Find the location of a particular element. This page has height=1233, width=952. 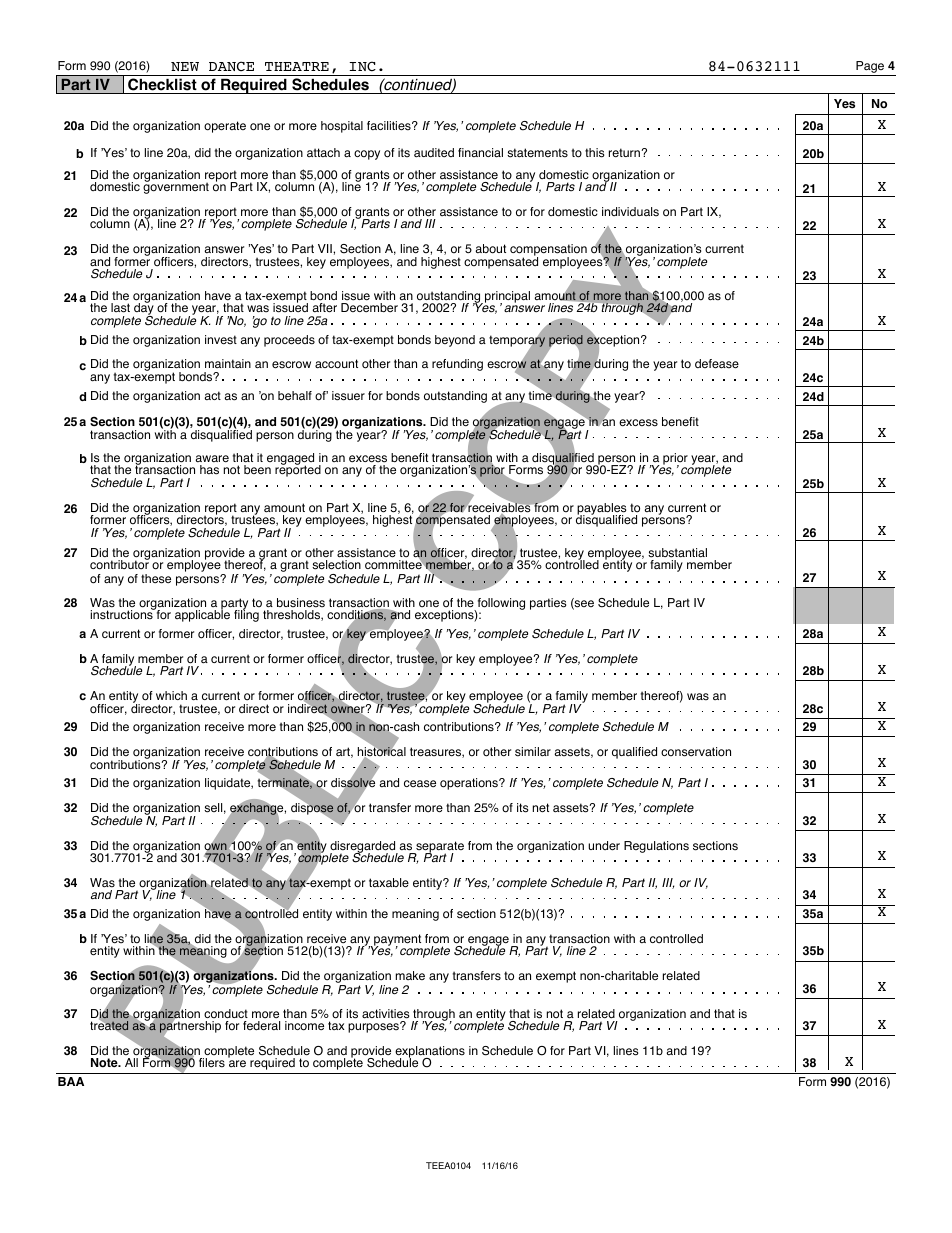

similar is located at coordinates (533, 752).
